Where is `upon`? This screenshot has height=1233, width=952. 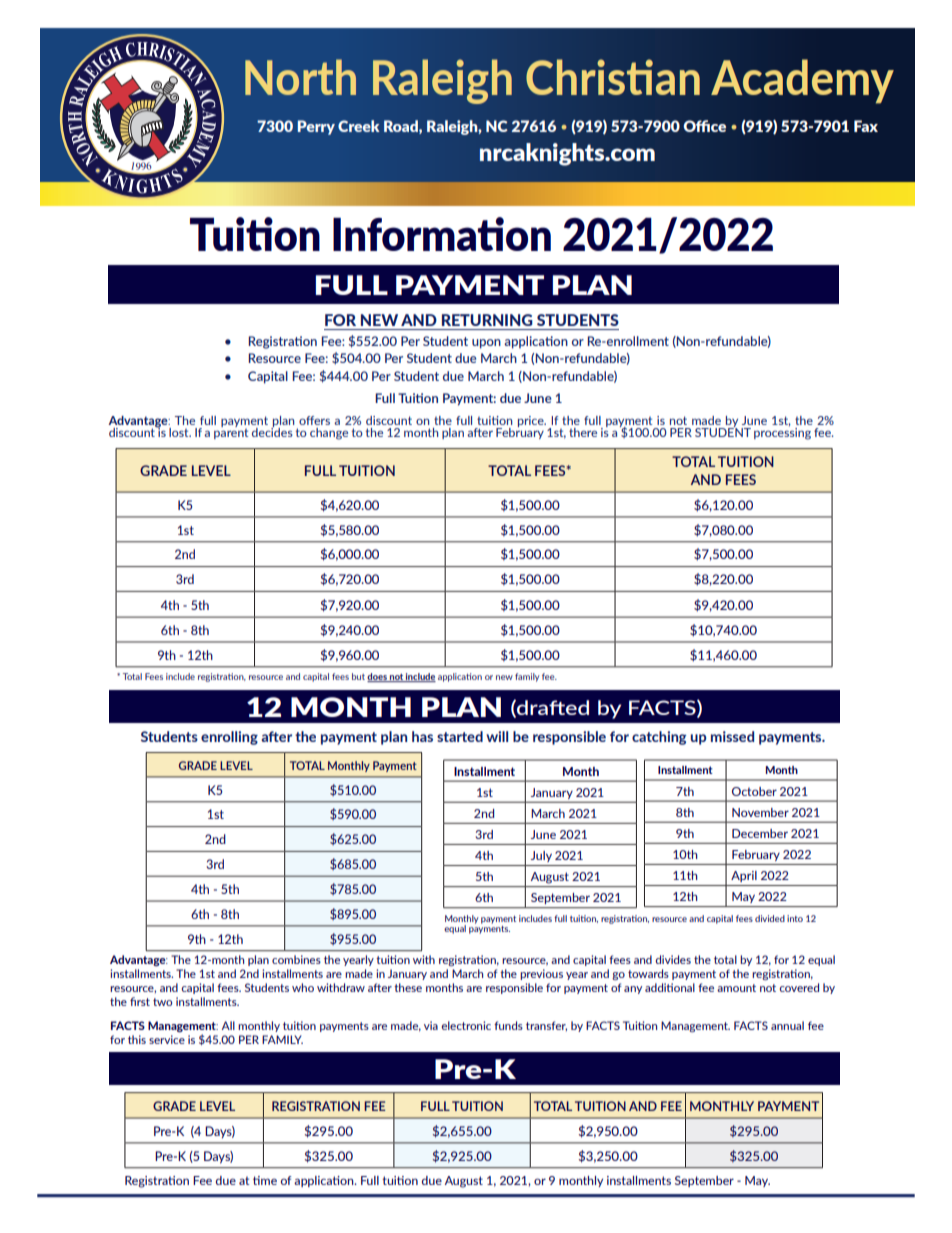
upon is located at coordinates (486, 344).
